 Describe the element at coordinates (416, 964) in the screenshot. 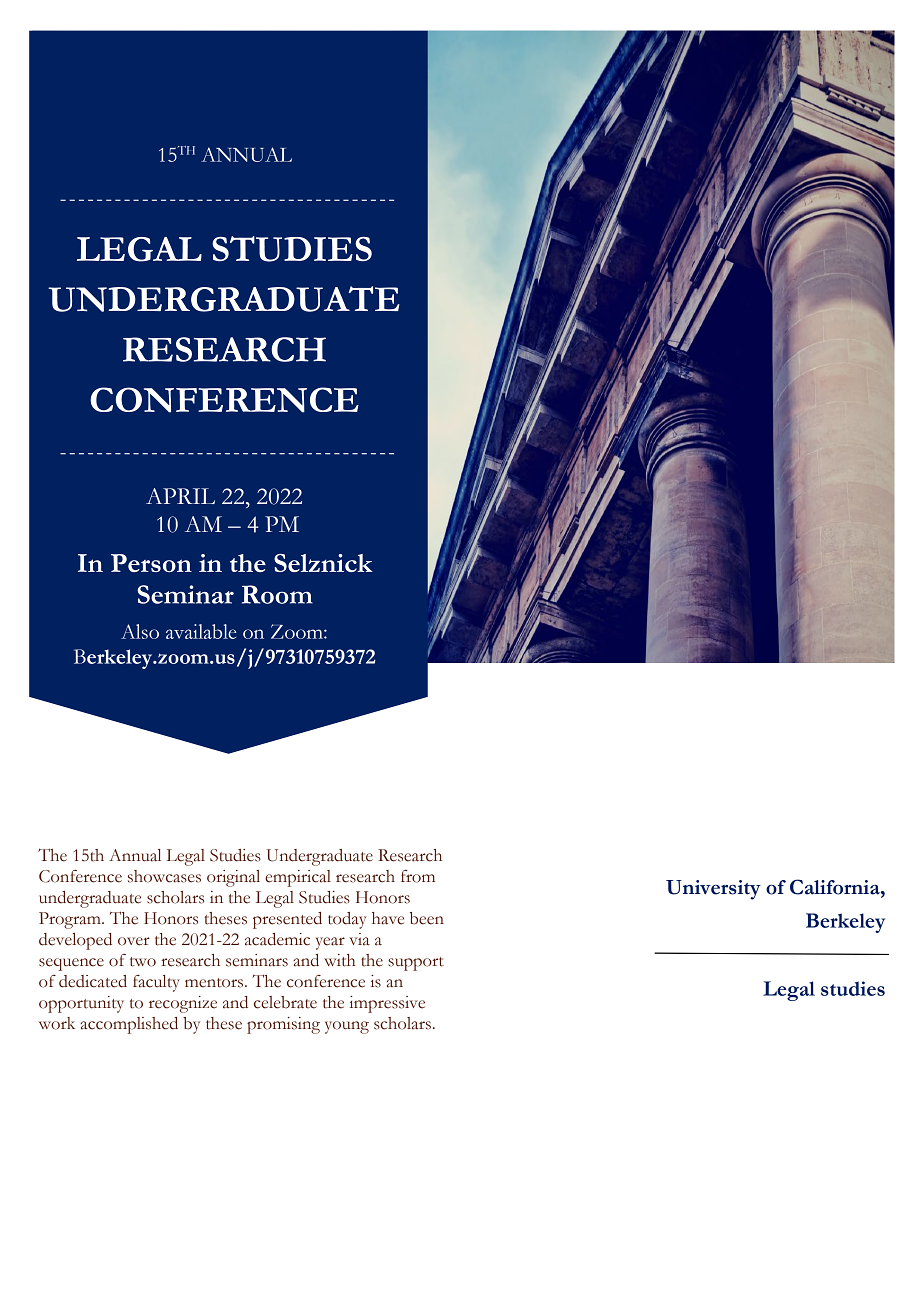

I see `support` at that location.
